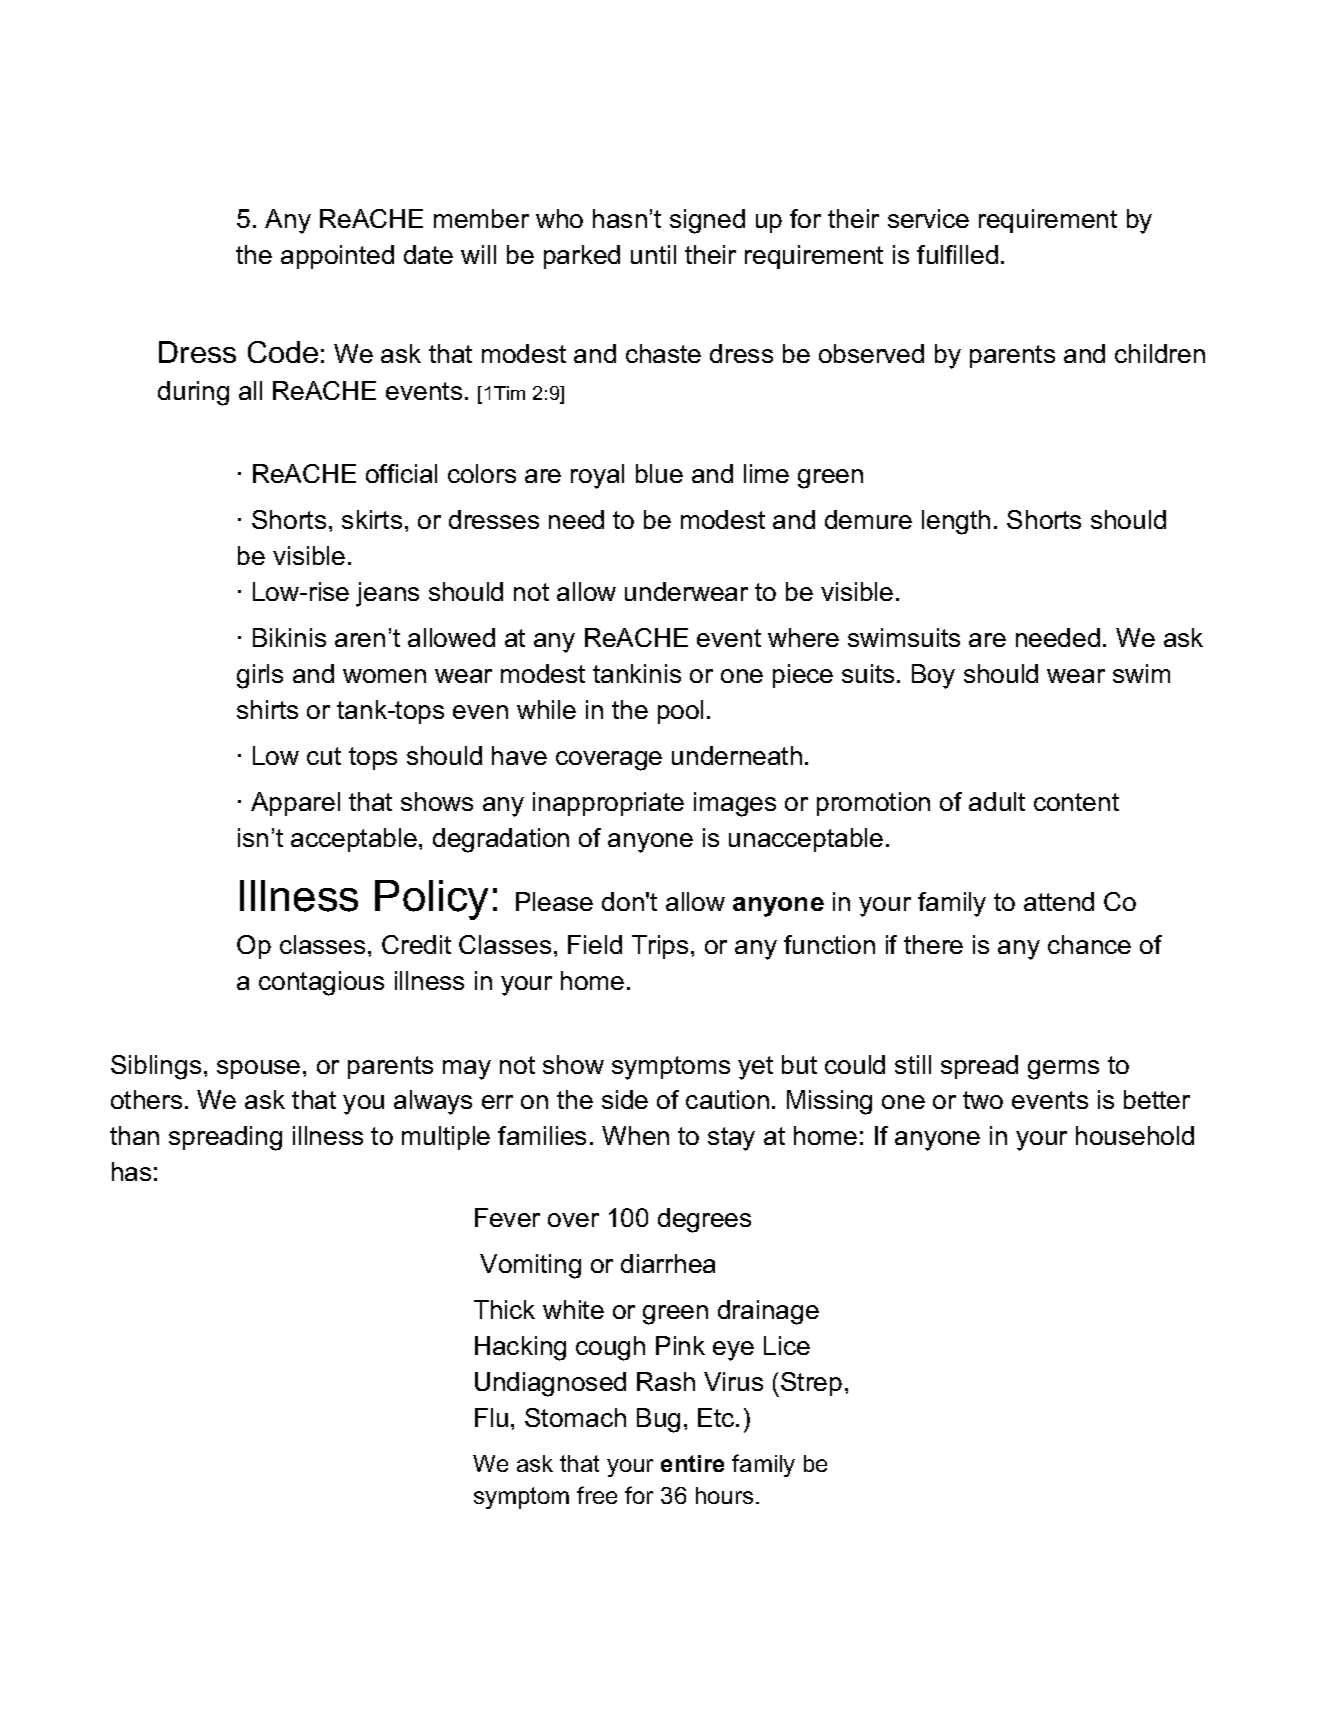 The image size is (1341, 1735). I want to click on until, so click(653, 254).
